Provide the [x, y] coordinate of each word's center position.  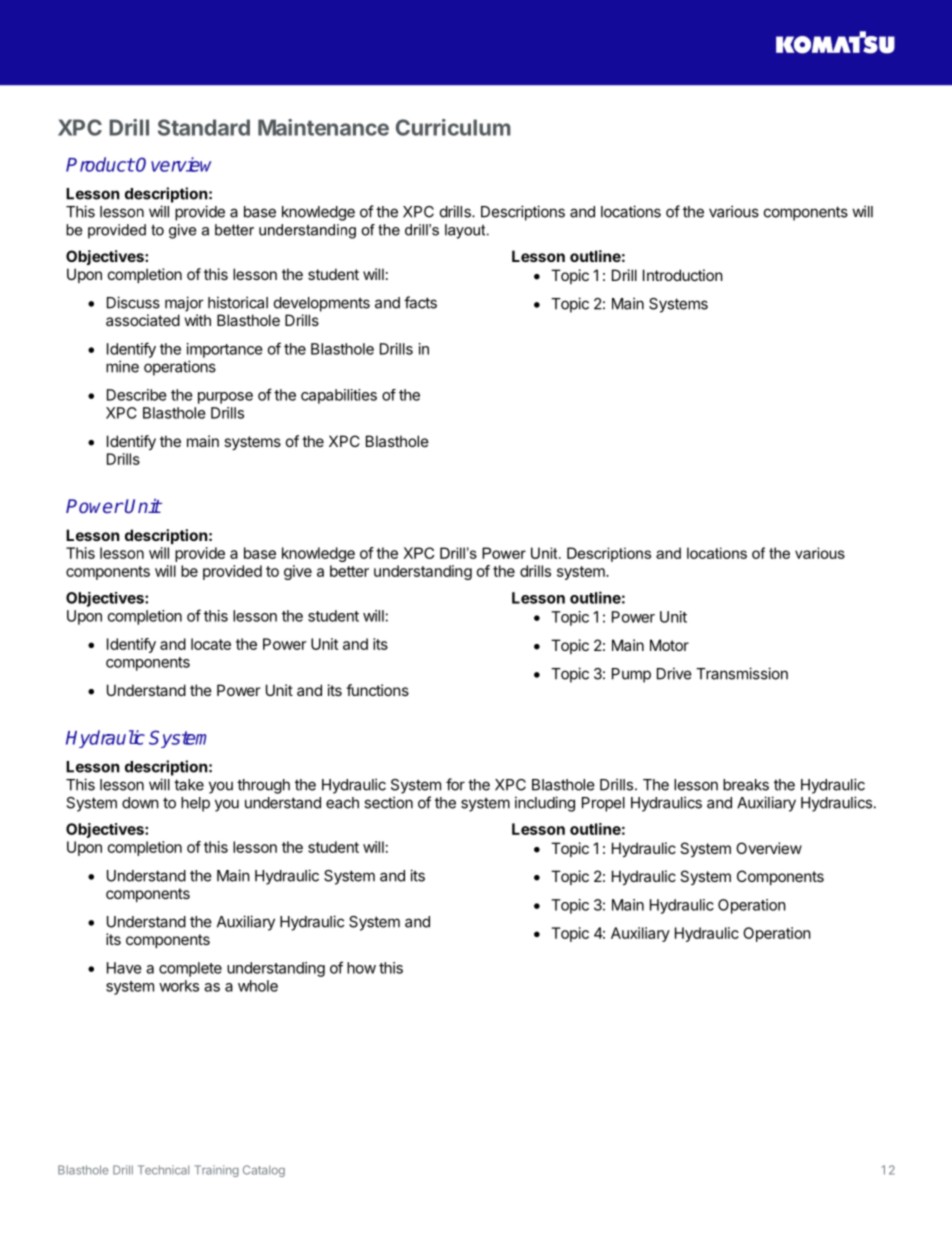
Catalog [264, 1171]
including [545, 804]
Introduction [683, 275]
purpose [225, 398]
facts [420, 302]
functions [377, 690]
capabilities [339, 396]
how [361, 968]
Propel [603, 804]
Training [216, 1171]
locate [211, 644]
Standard [204, 127]
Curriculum [453, 127]
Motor [669, 645]
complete [190, 969]
